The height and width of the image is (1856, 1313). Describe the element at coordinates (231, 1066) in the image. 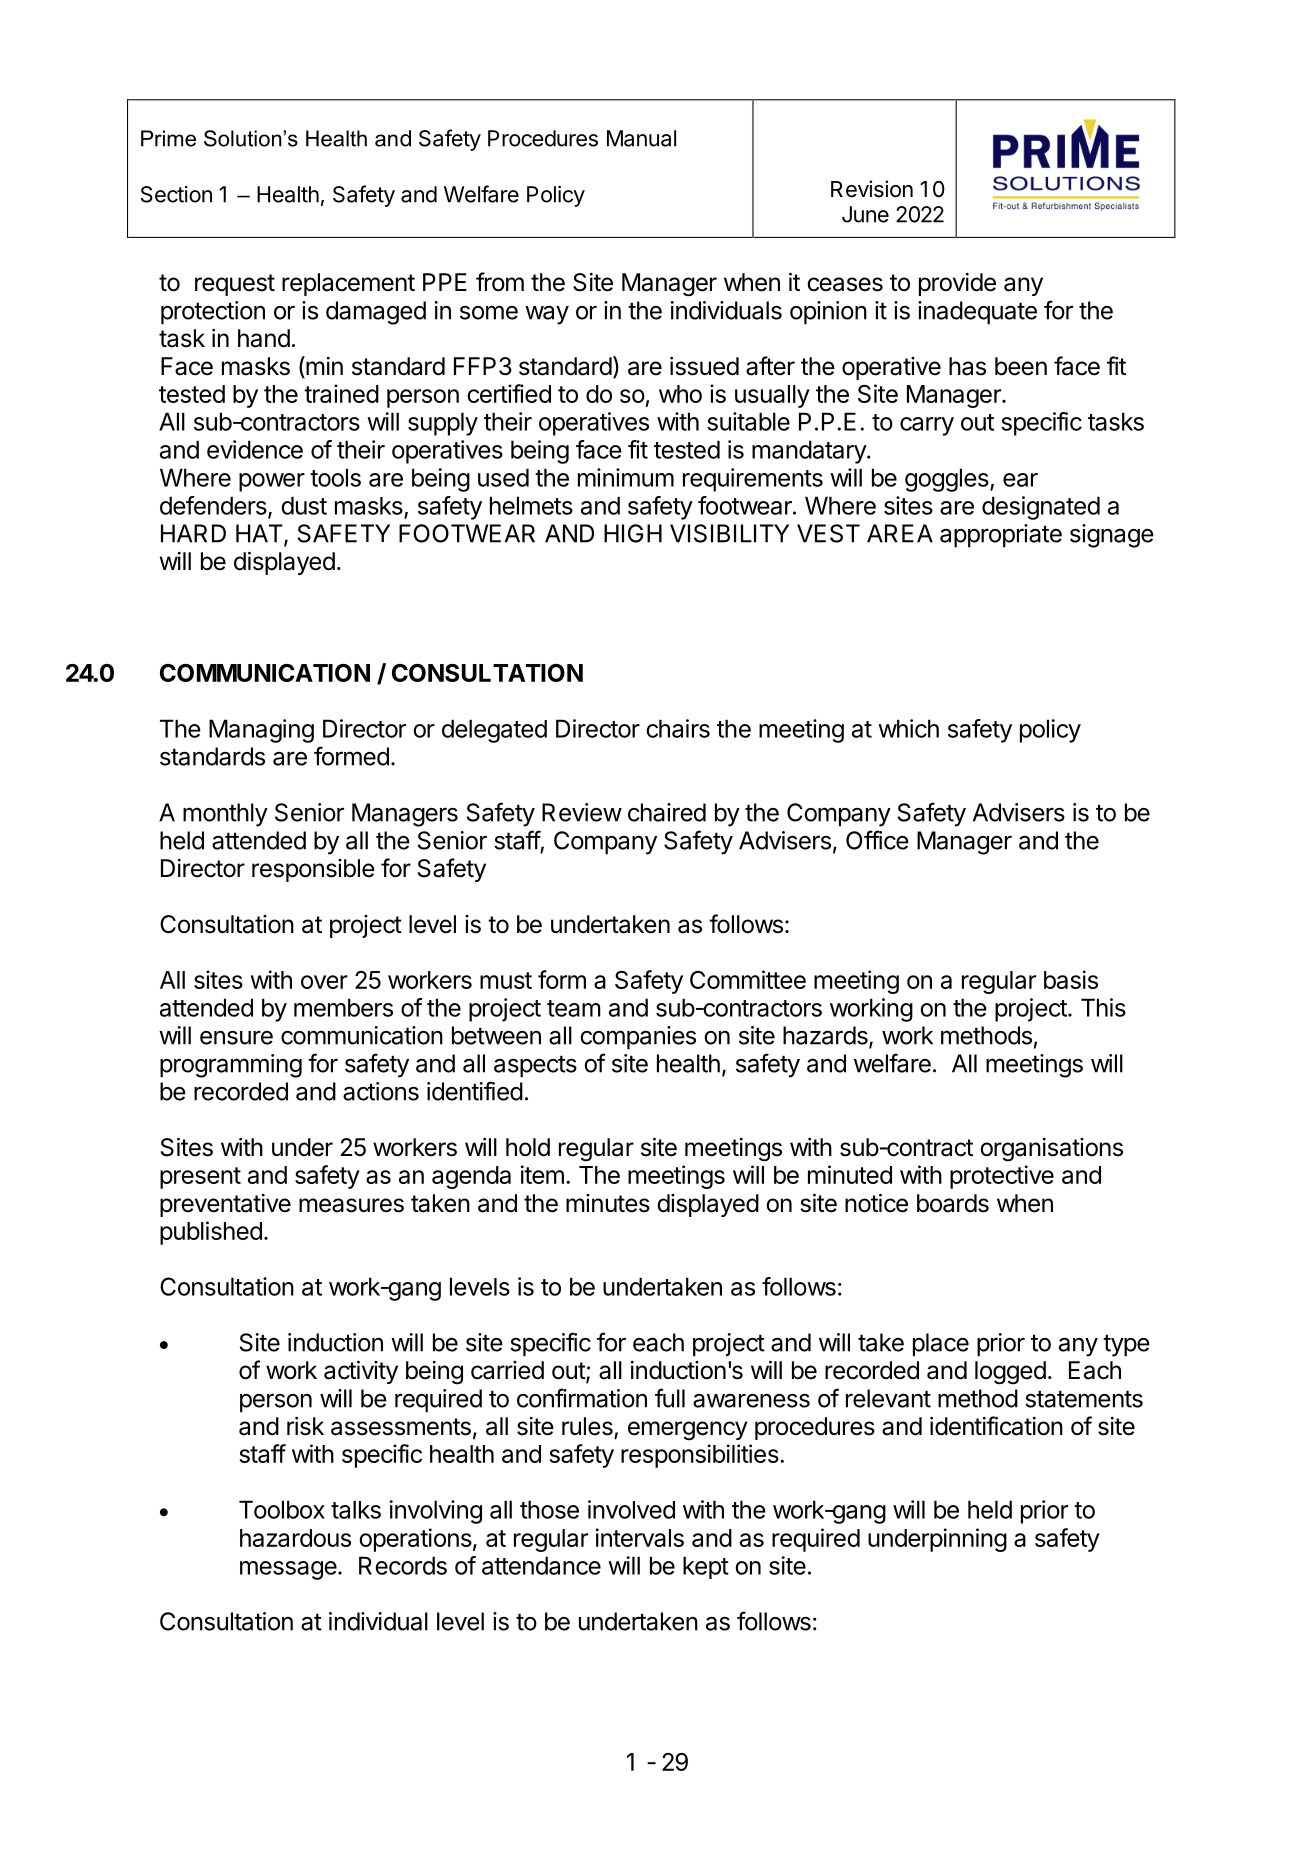

I see `programming` at that location.
